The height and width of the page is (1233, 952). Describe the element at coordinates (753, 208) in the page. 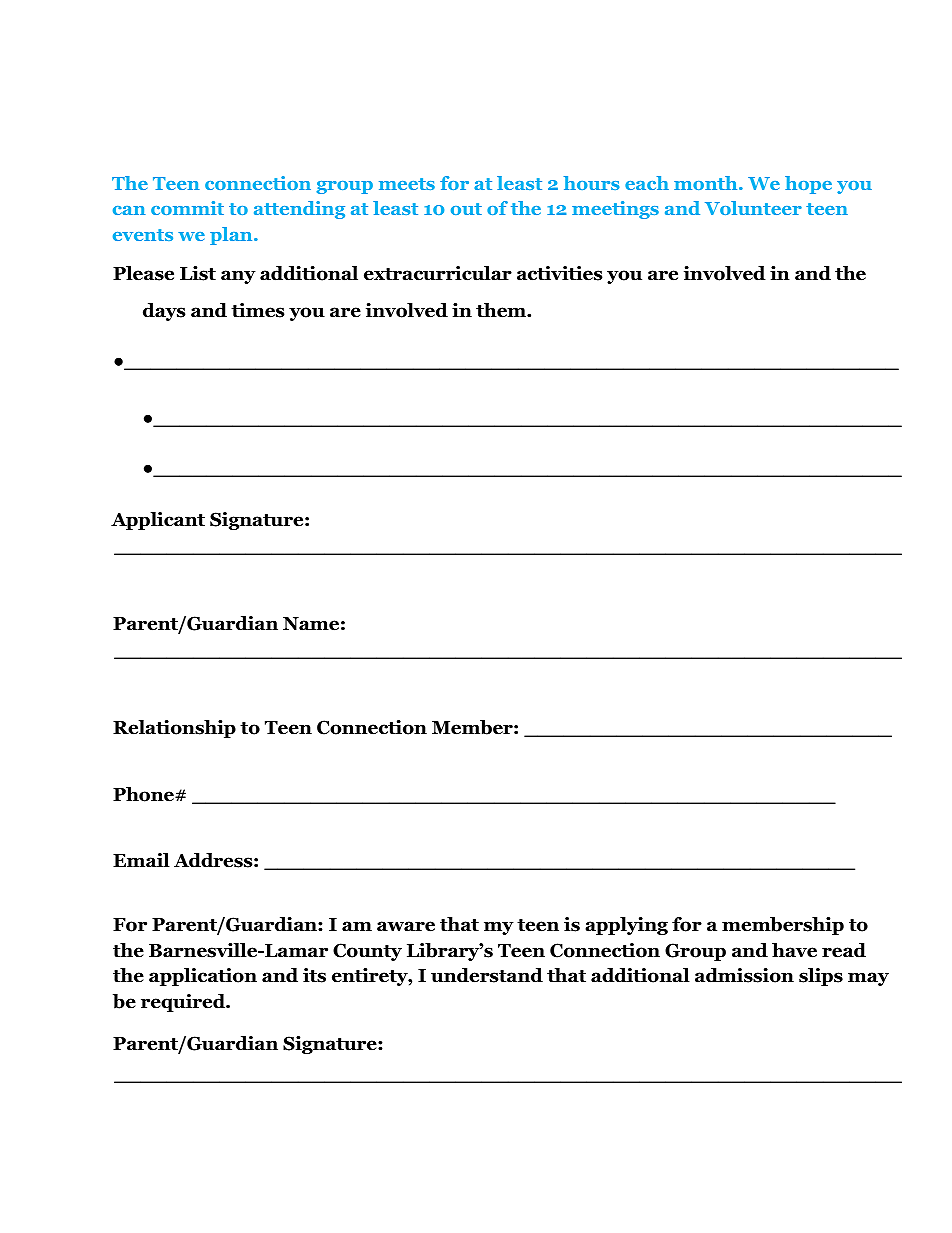

I see `Volunteer` at that location.
